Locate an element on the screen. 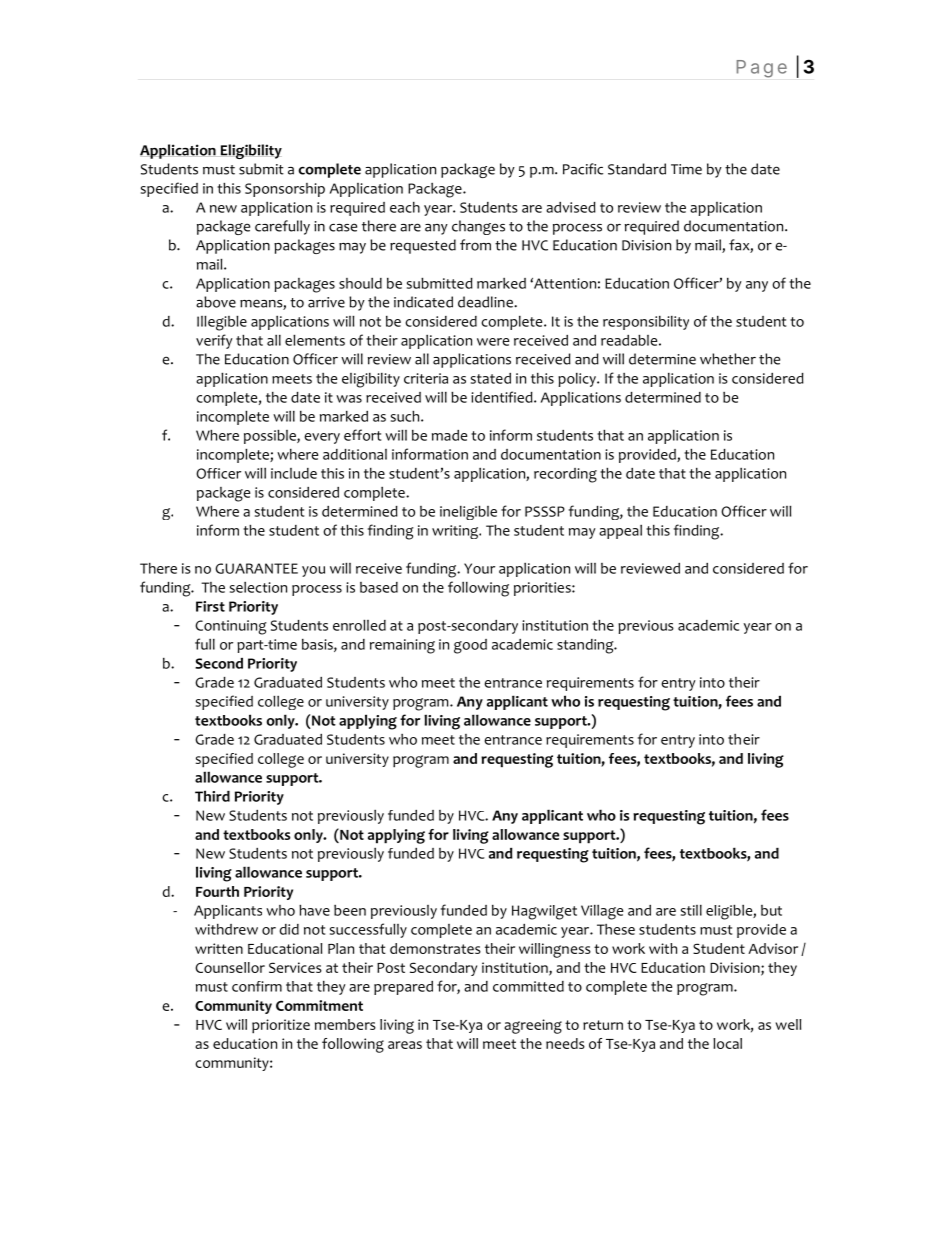 Image resolution: width=952 pixels, height=1233 pixels. appeal is located at coordinates (620, 532).
